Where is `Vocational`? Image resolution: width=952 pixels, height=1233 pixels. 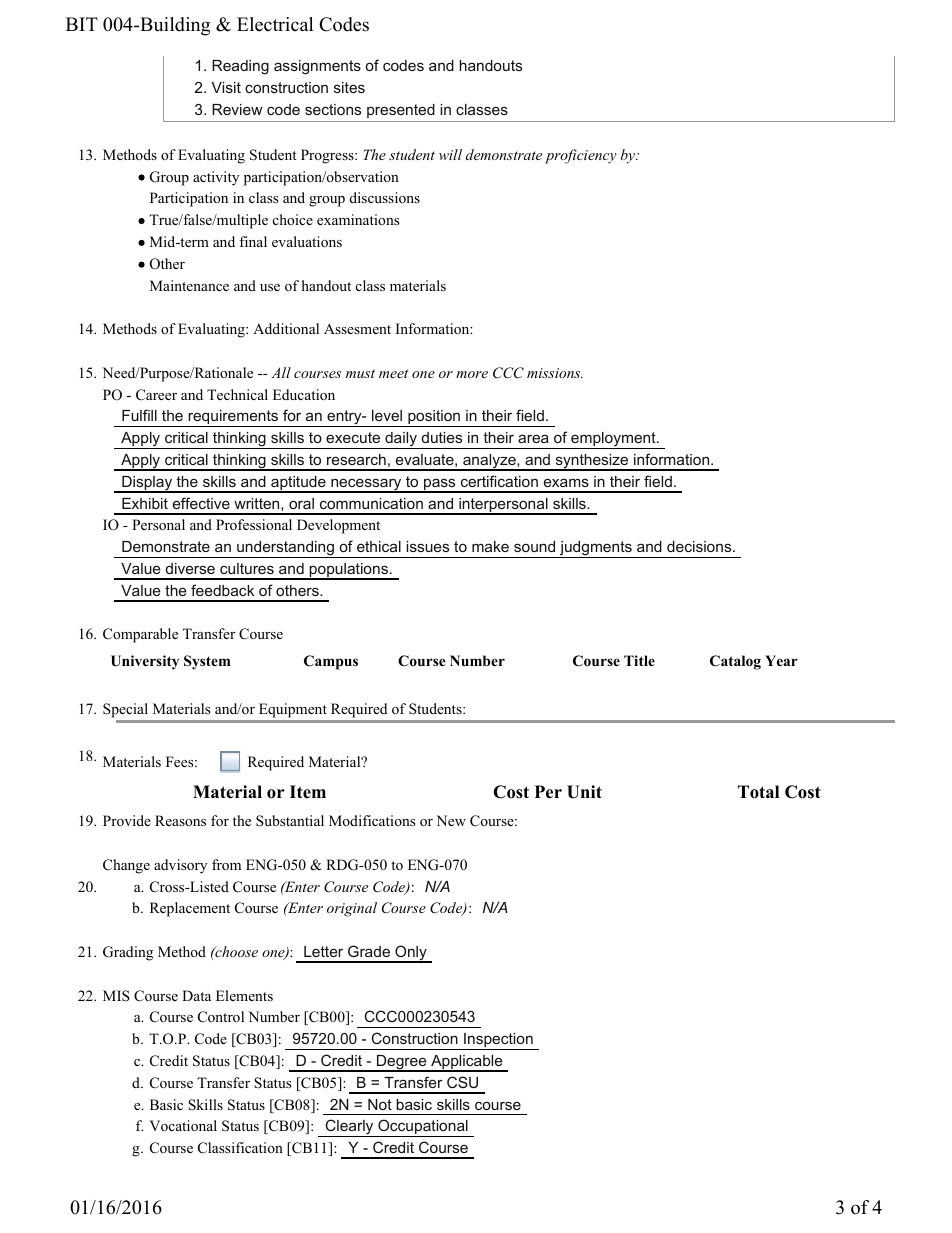 Vocational is located at coordinates (183, 1126).
